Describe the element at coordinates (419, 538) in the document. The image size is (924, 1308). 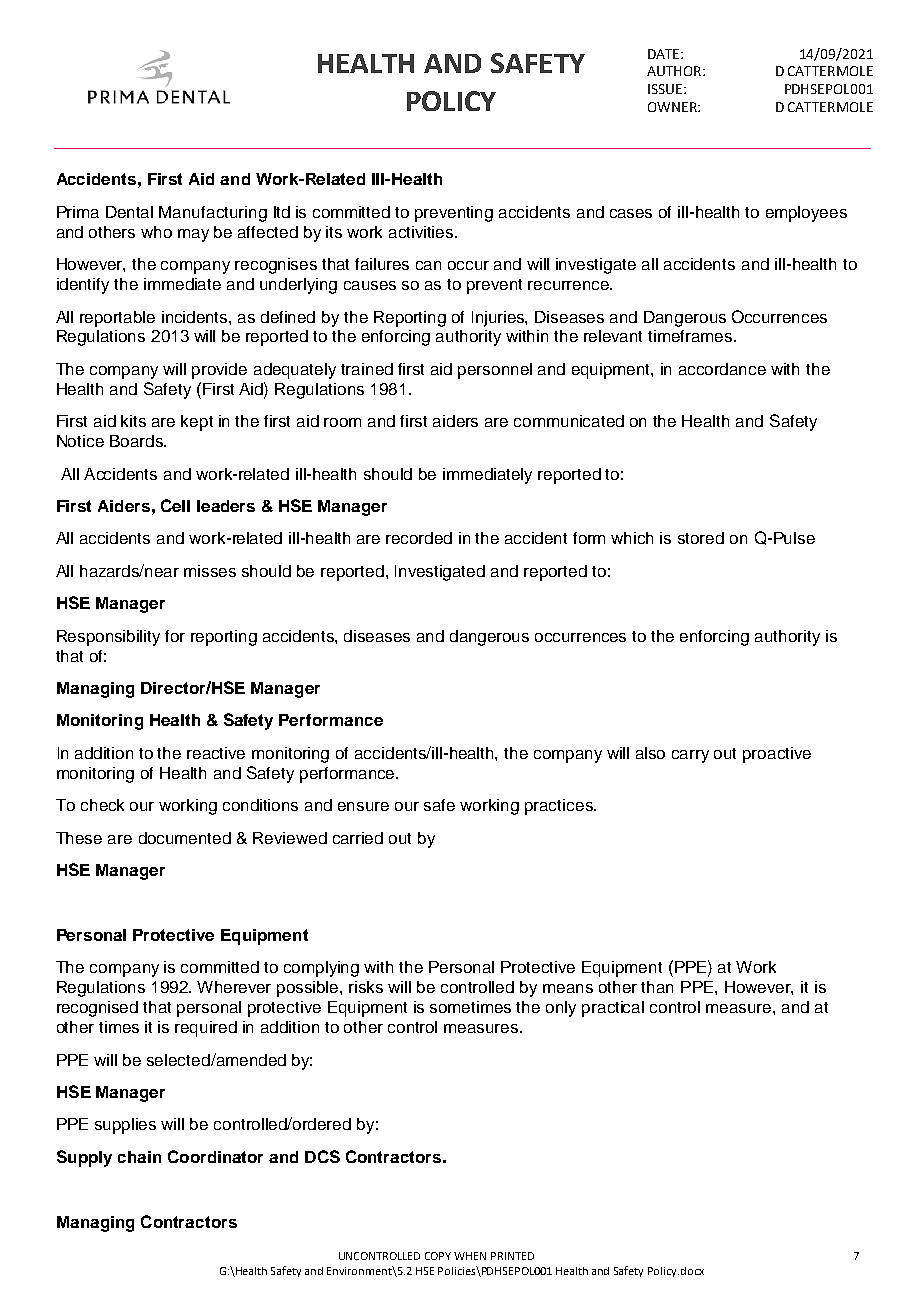
I see `recorded` at that location.
